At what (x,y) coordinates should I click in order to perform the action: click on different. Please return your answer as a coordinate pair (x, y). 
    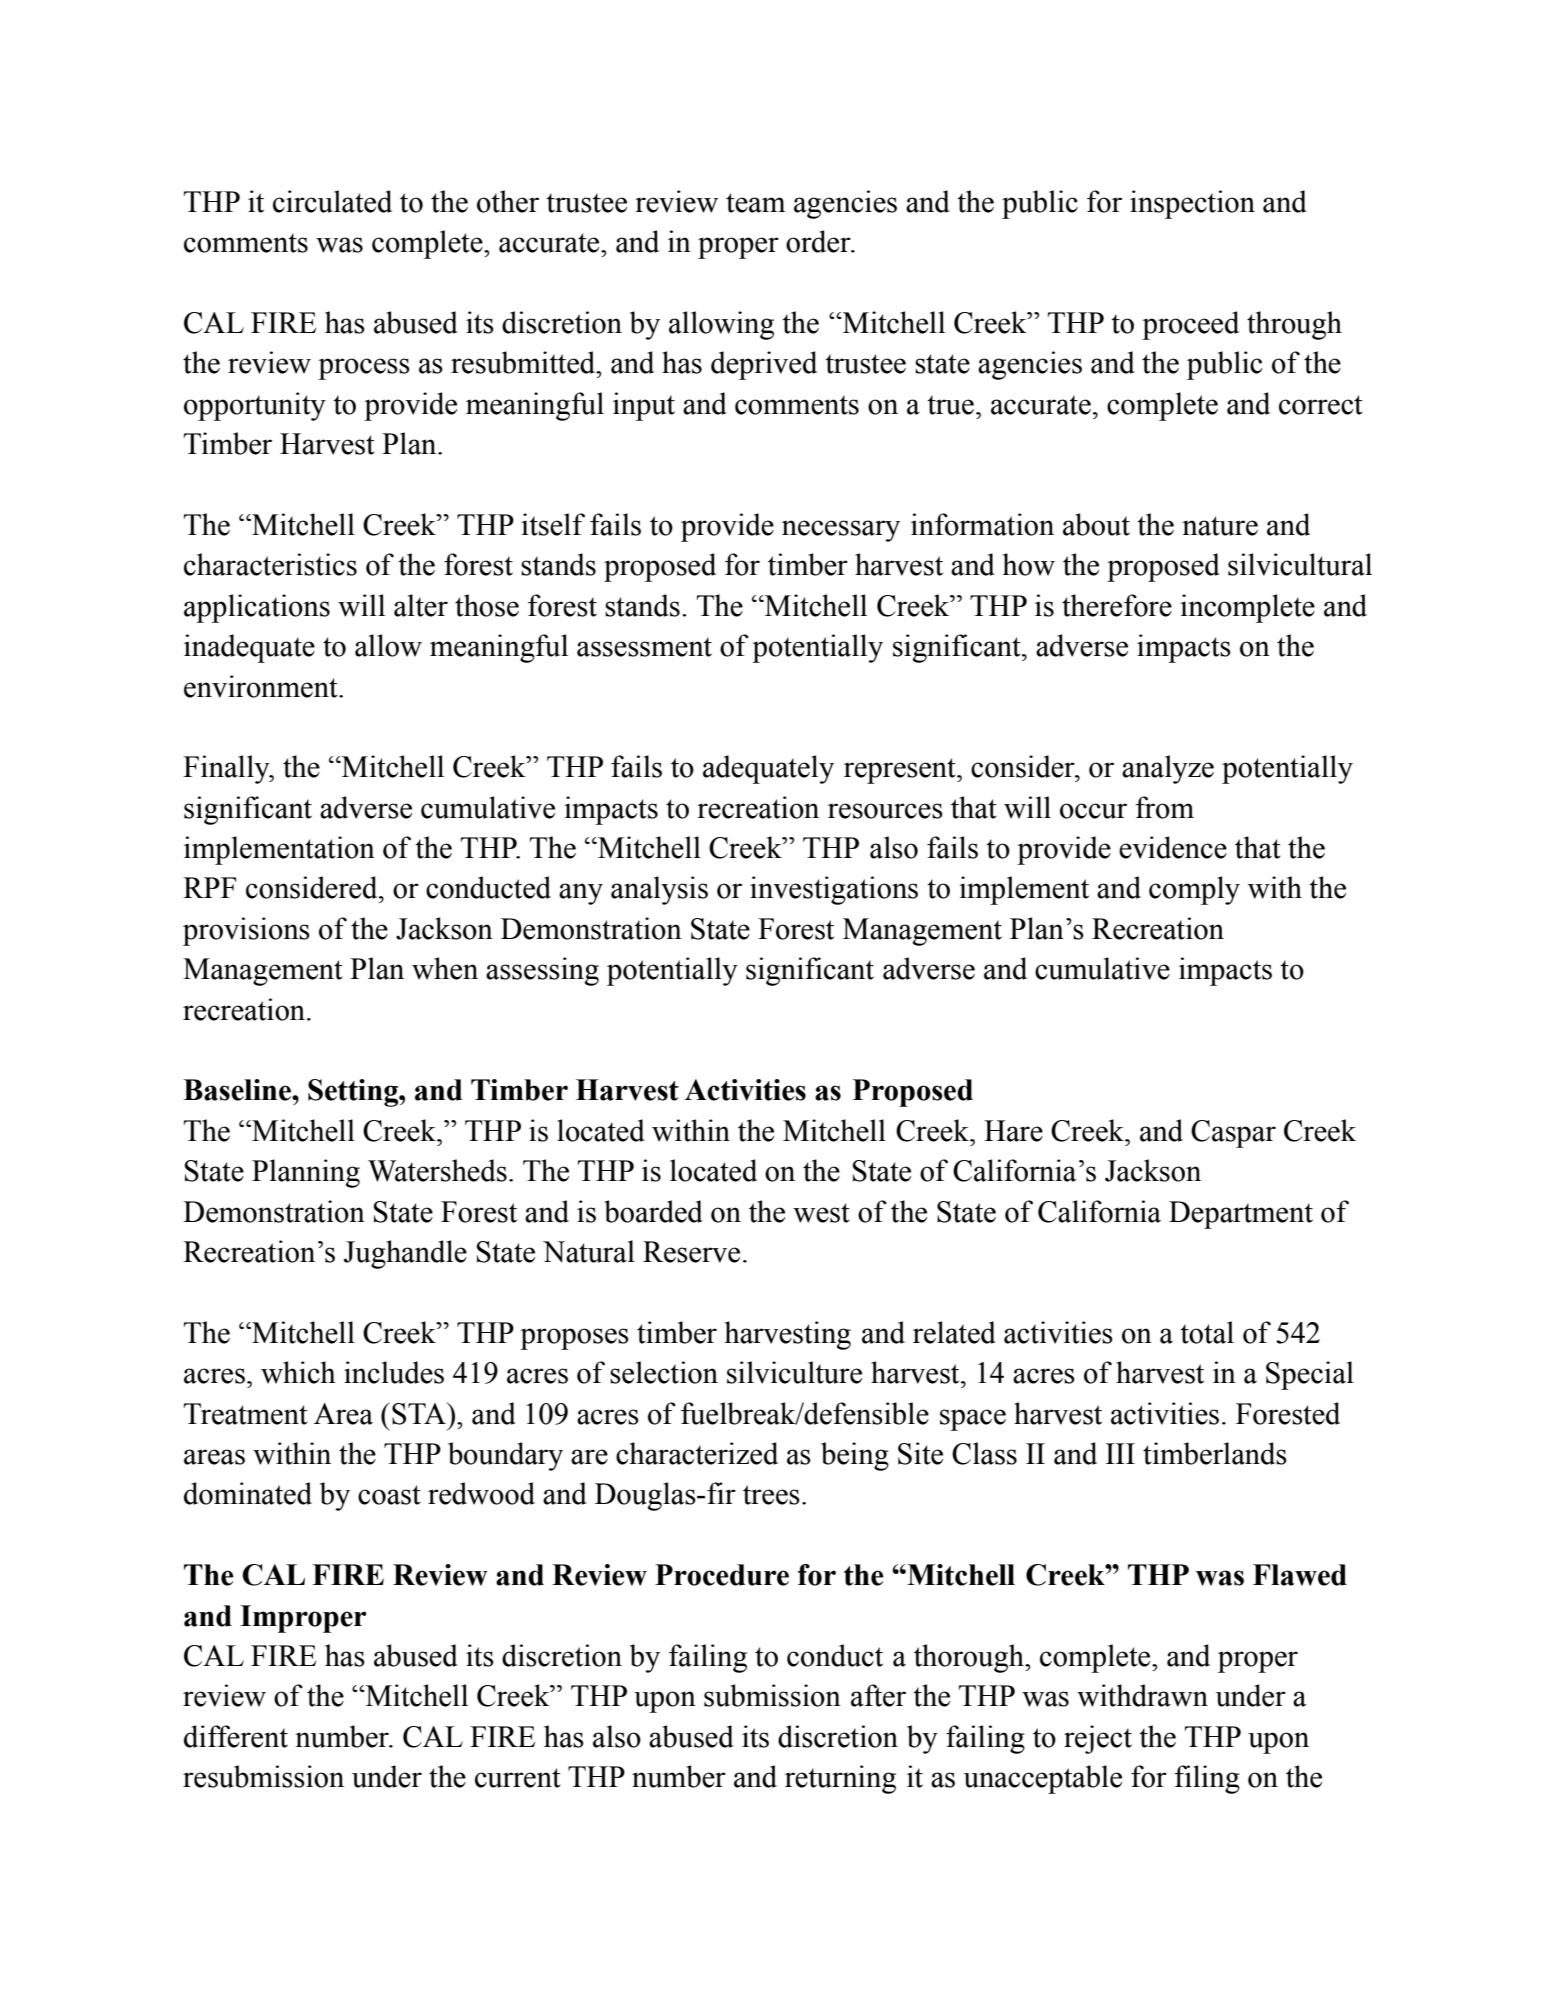
    Looking at the image, I should click on (236, 1736).
